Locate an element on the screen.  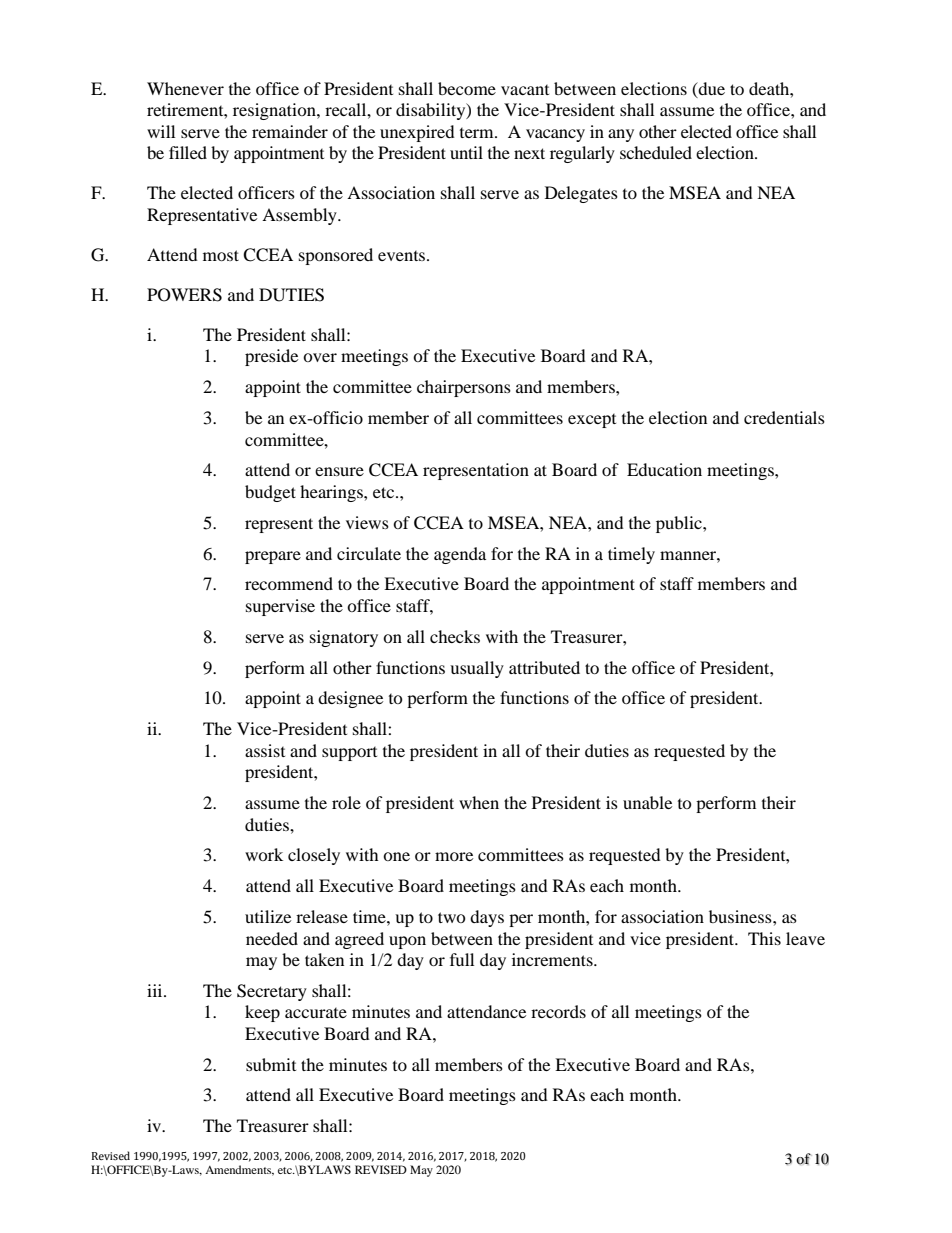
Amendments is located at coordinates (239, 1170).
